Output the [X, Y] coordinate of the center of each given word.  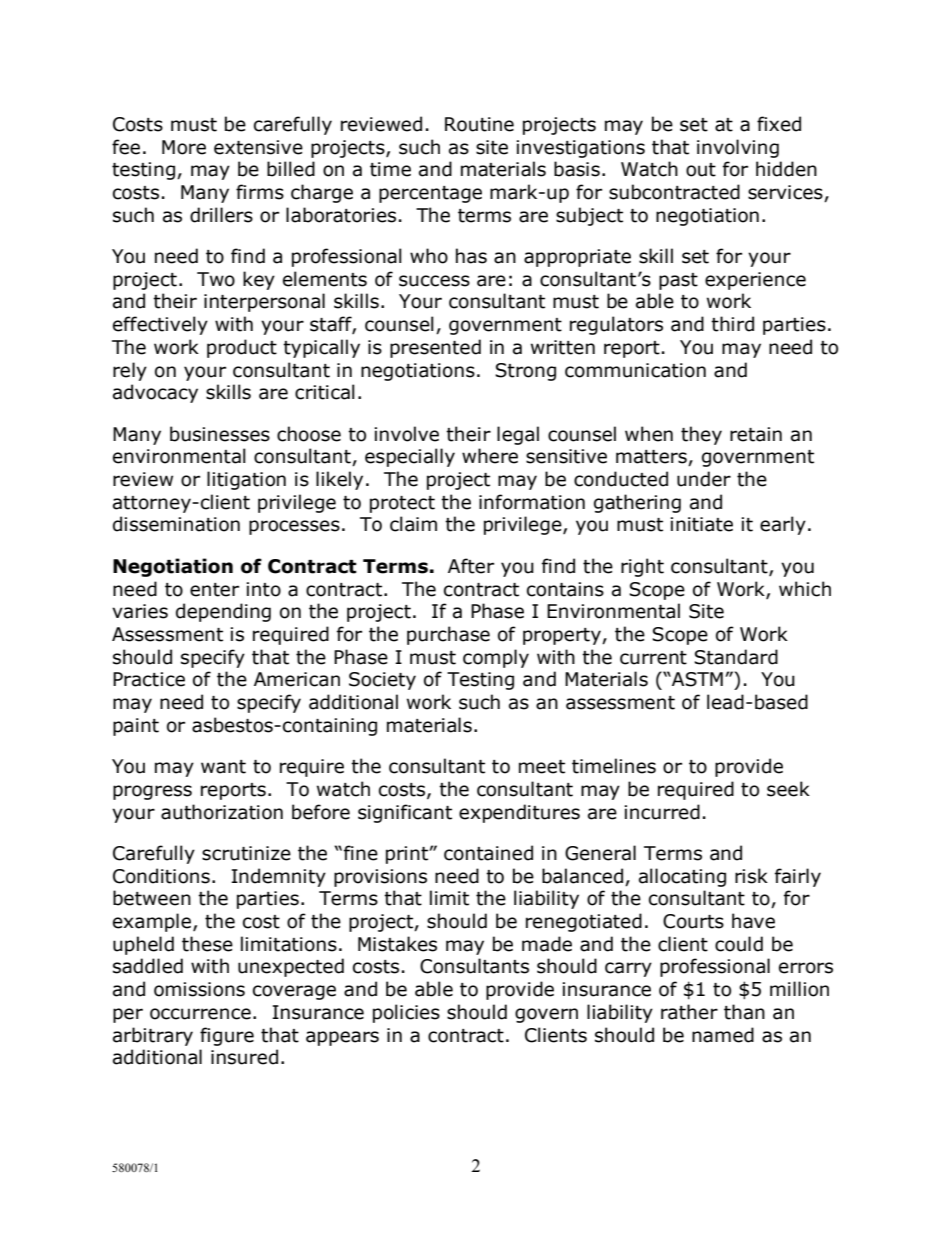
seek [788, 789]
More [184, 147]
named [723, 1035]
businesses [220, 434]
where [490, 456]
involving [738, 148]
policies [406, 1013]
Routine [479, 124]
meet [542, 767]
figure [227, 1036]
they [701, 435]
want [223, 767]
